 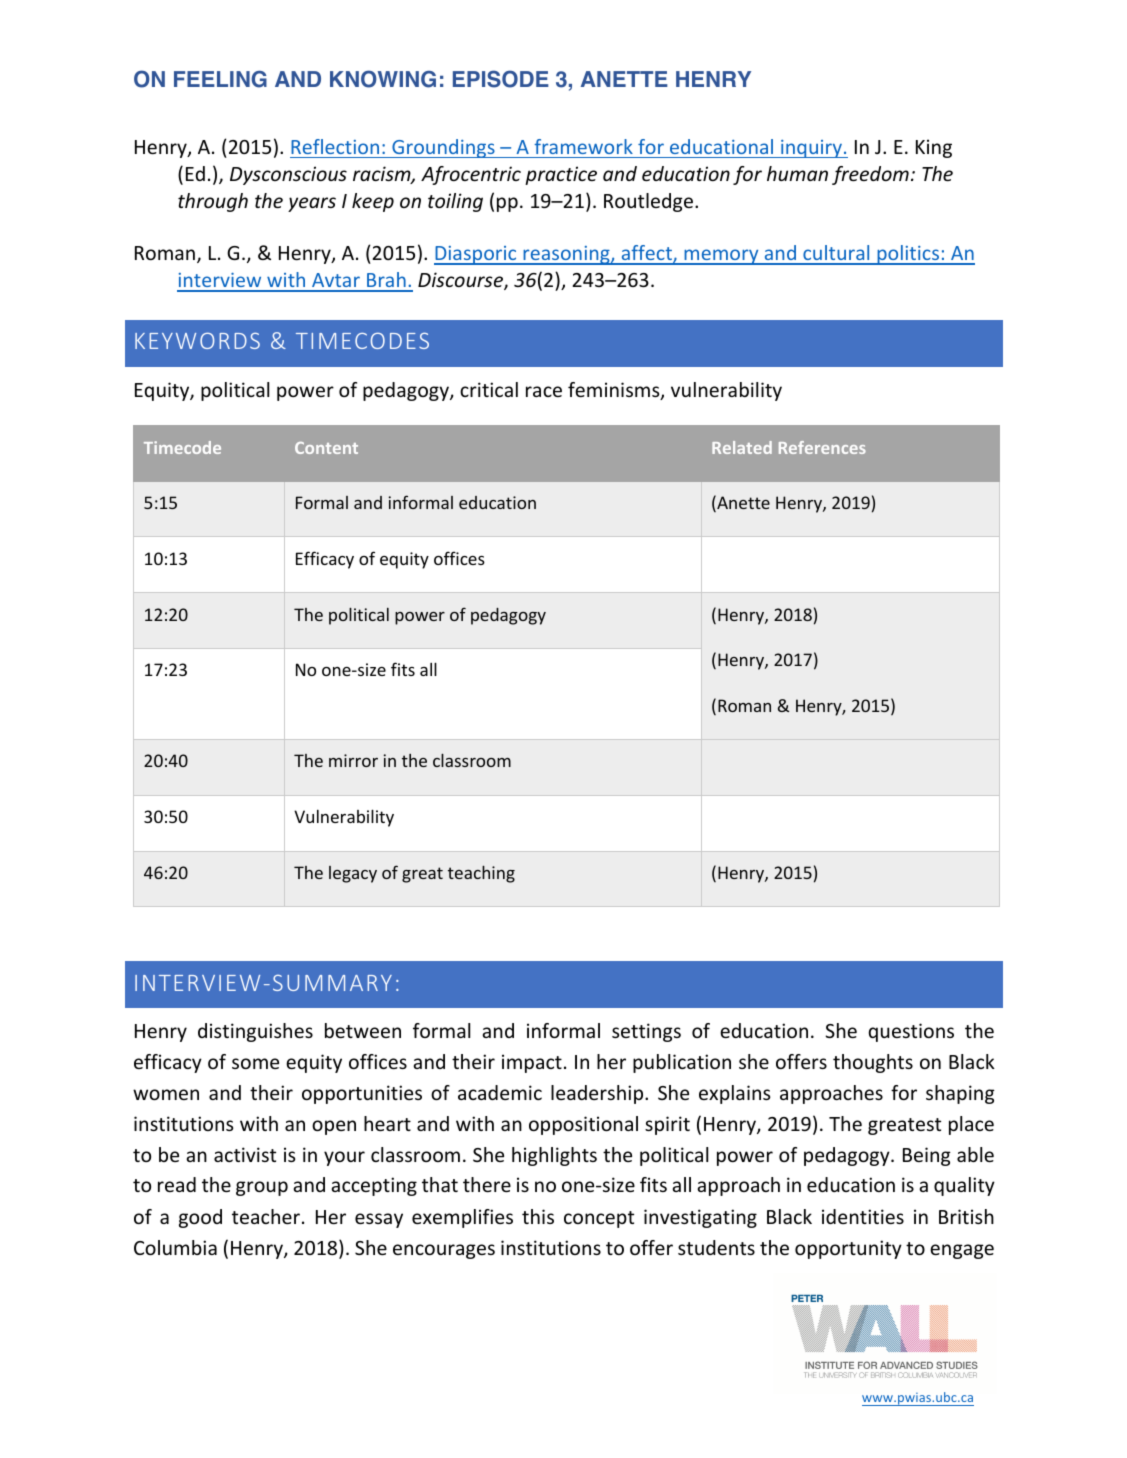 What do you see at coordinates (266, 1216) in the screenshot?
I see `teacher` at bounding box center [266, 1216].
